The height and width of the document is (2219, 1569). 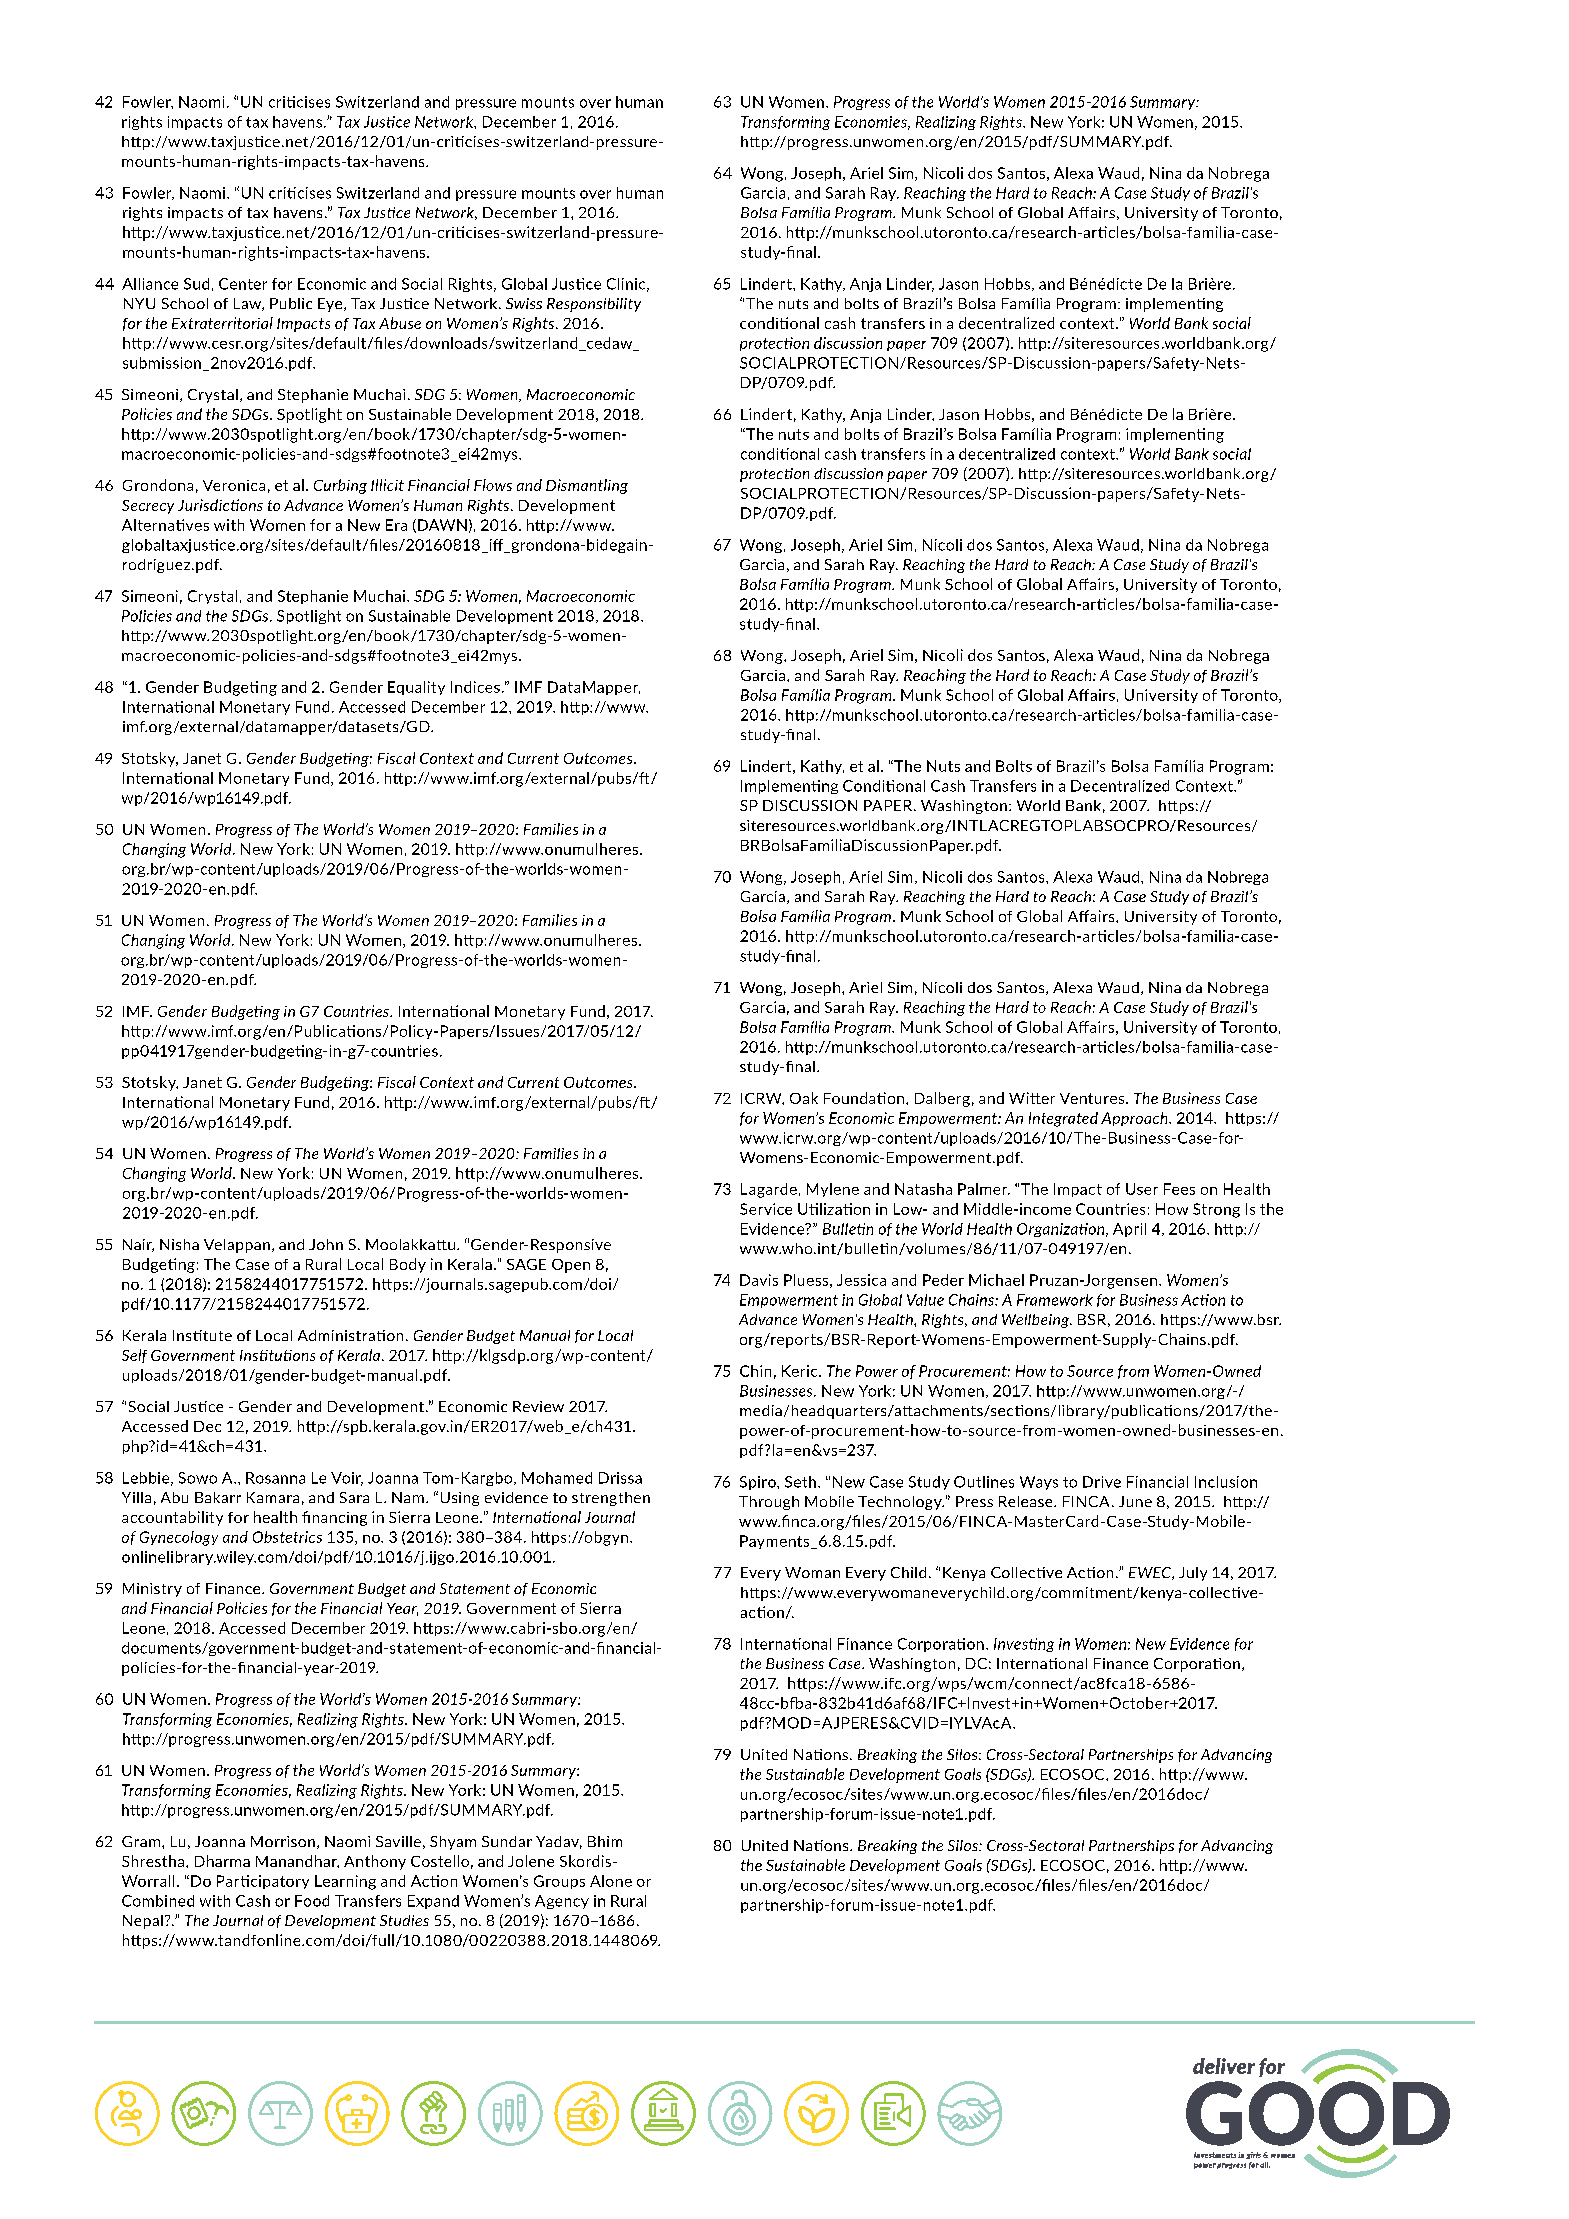 I want to click on June, so click(x=1135, y=1501).
